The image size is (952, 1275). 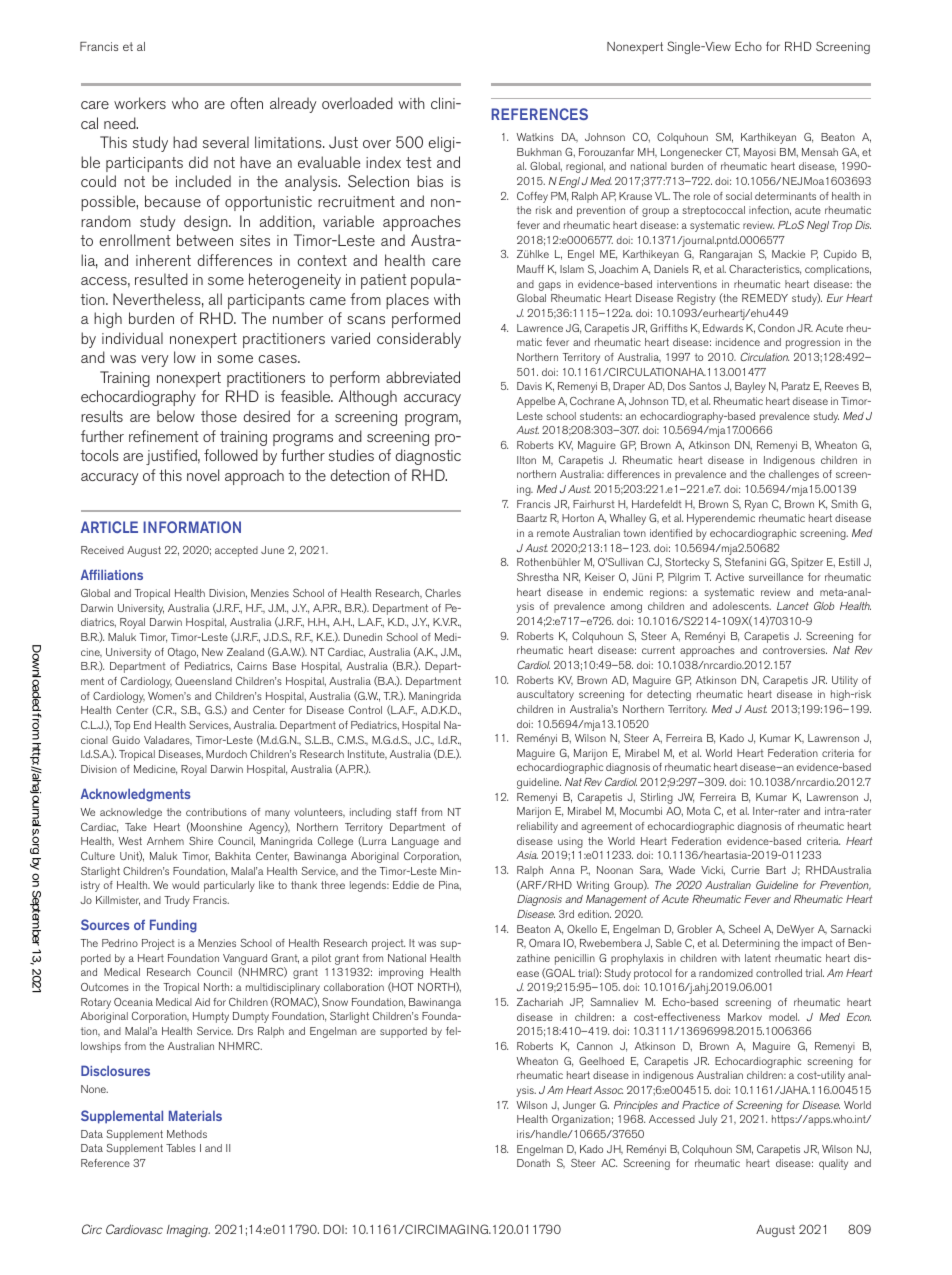 What do you see at coordinates (785, 196) in the page?
I see `determinants` at bounding box center [785, 196].
